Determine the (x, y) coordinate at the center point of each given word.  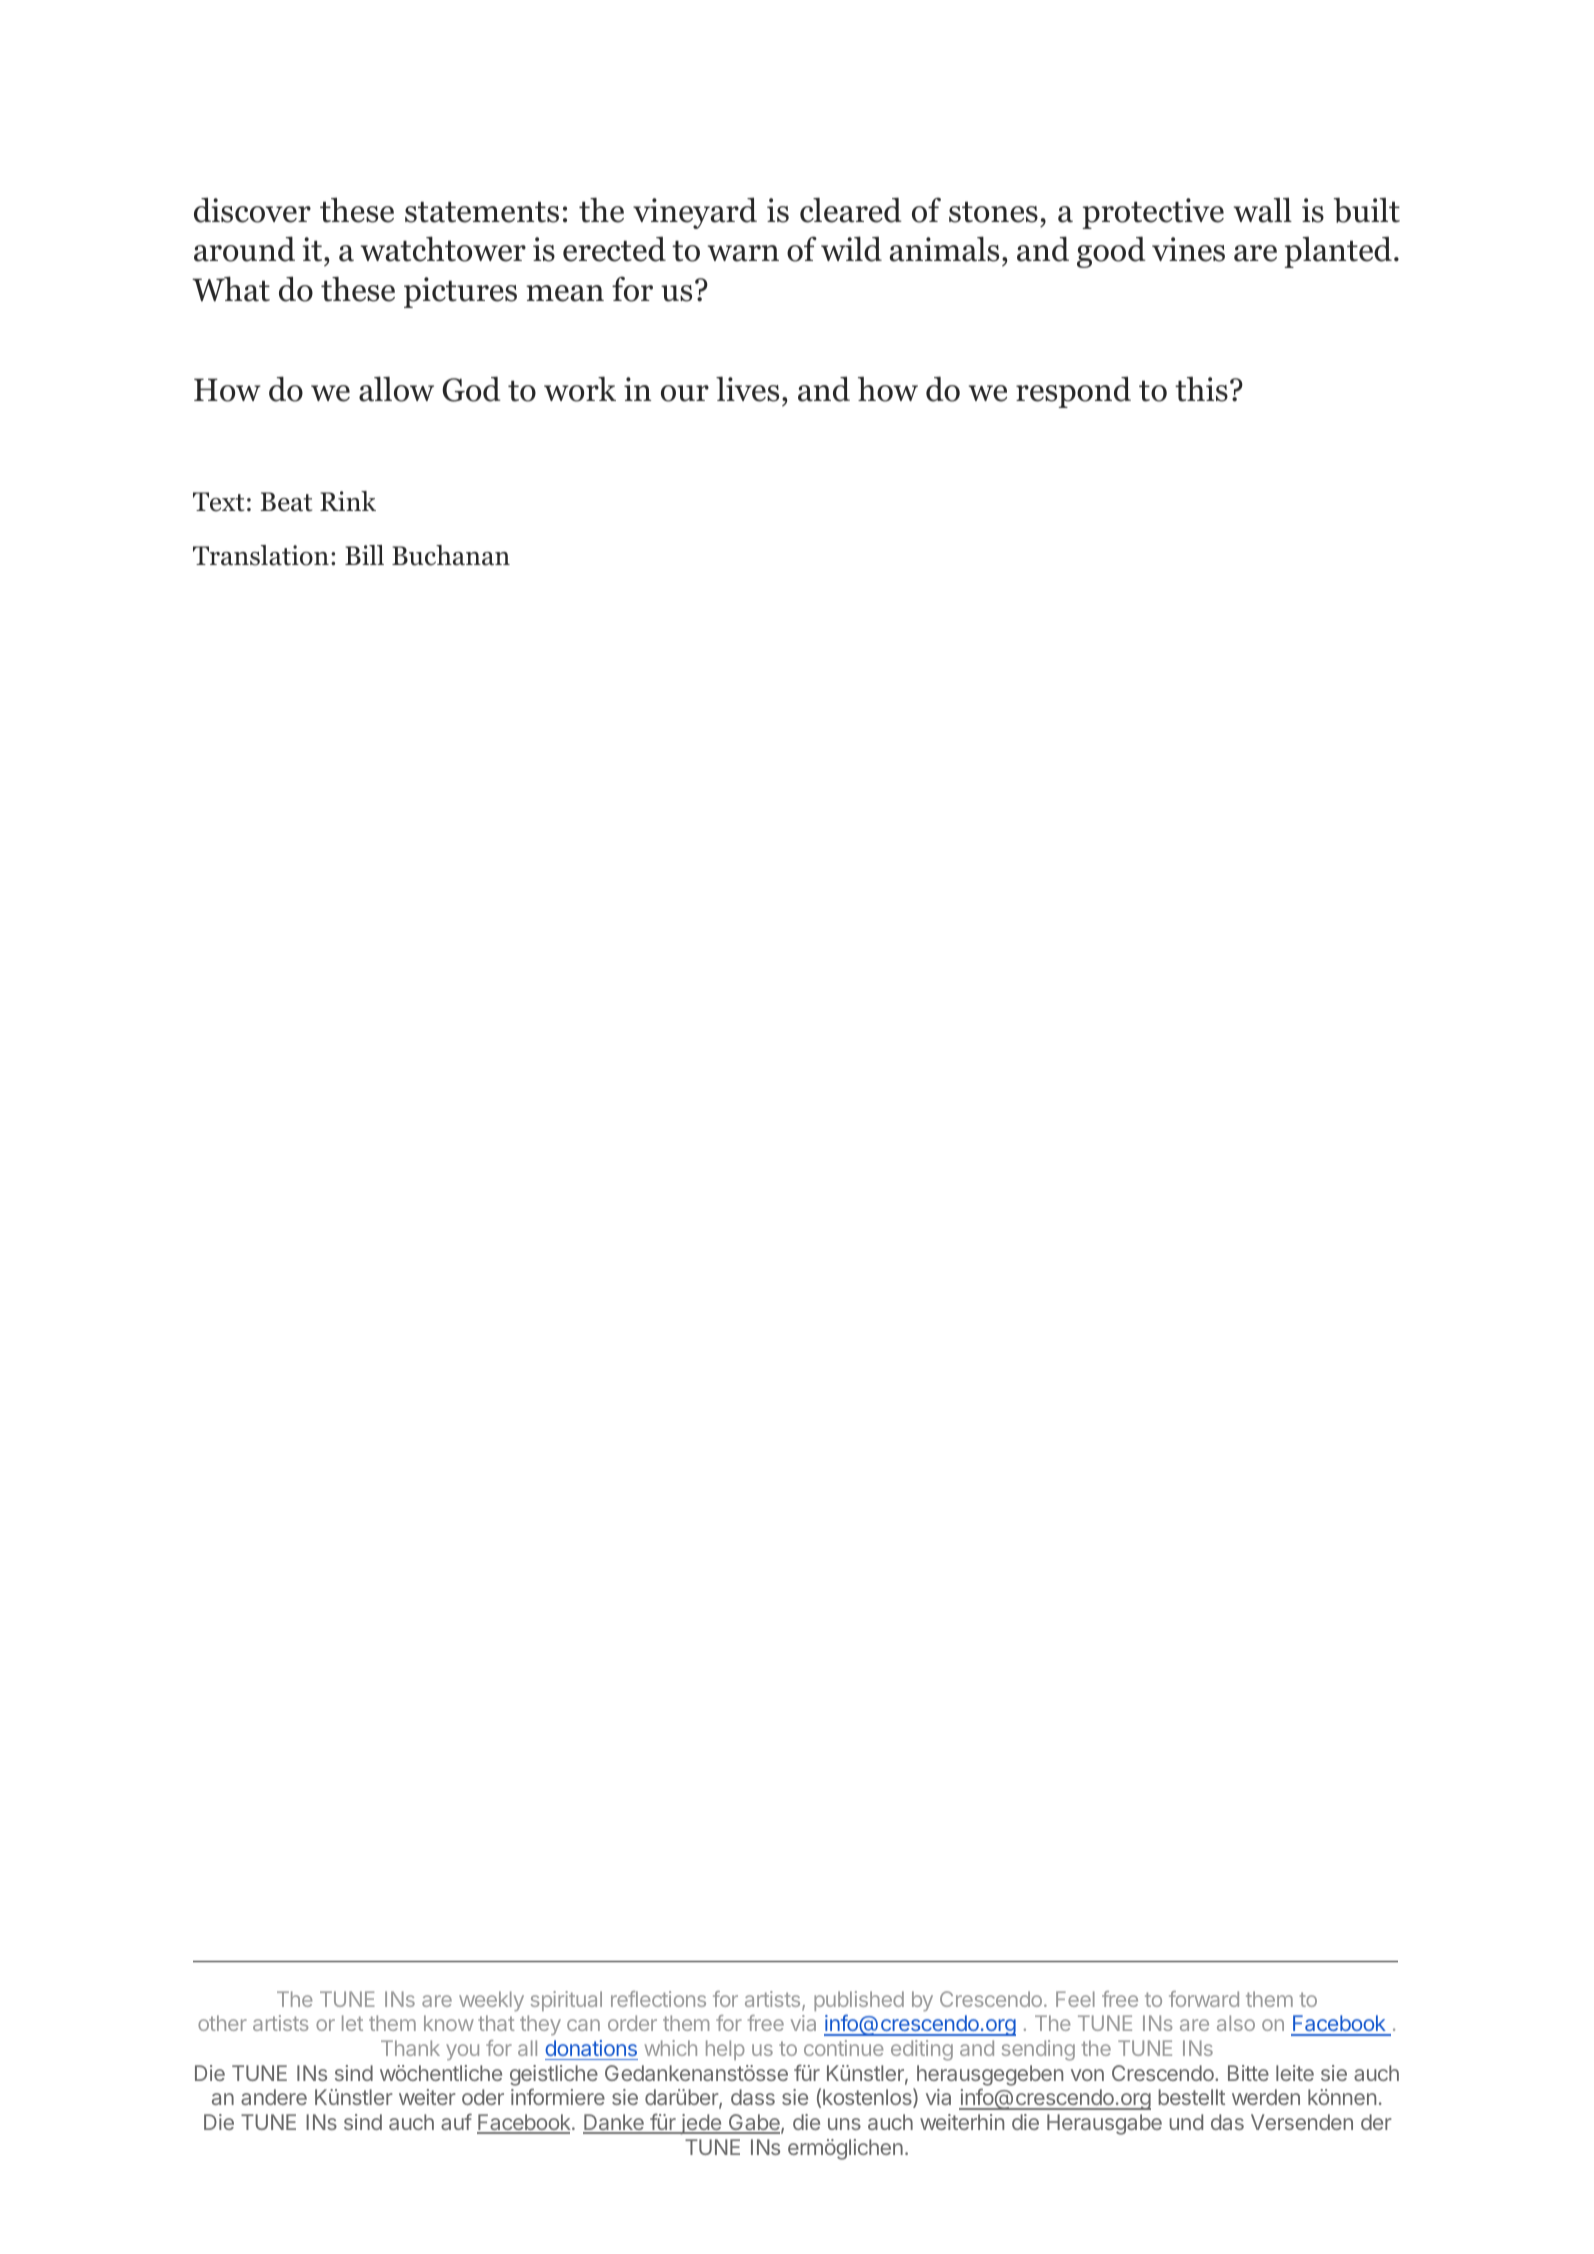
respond (1073, 392)
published (859, 2001)
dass (753, 2097)
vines (1188, 249)
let (352, 2023)
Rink (348, 501)
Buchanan (451, 555)
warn (743, 253)
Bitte (1248, 2073)
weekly (491, 2001)
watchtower (443, 249)
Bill (364, 555)
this (1201, 389)
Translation (261, 555)
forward (1204, 1999)
